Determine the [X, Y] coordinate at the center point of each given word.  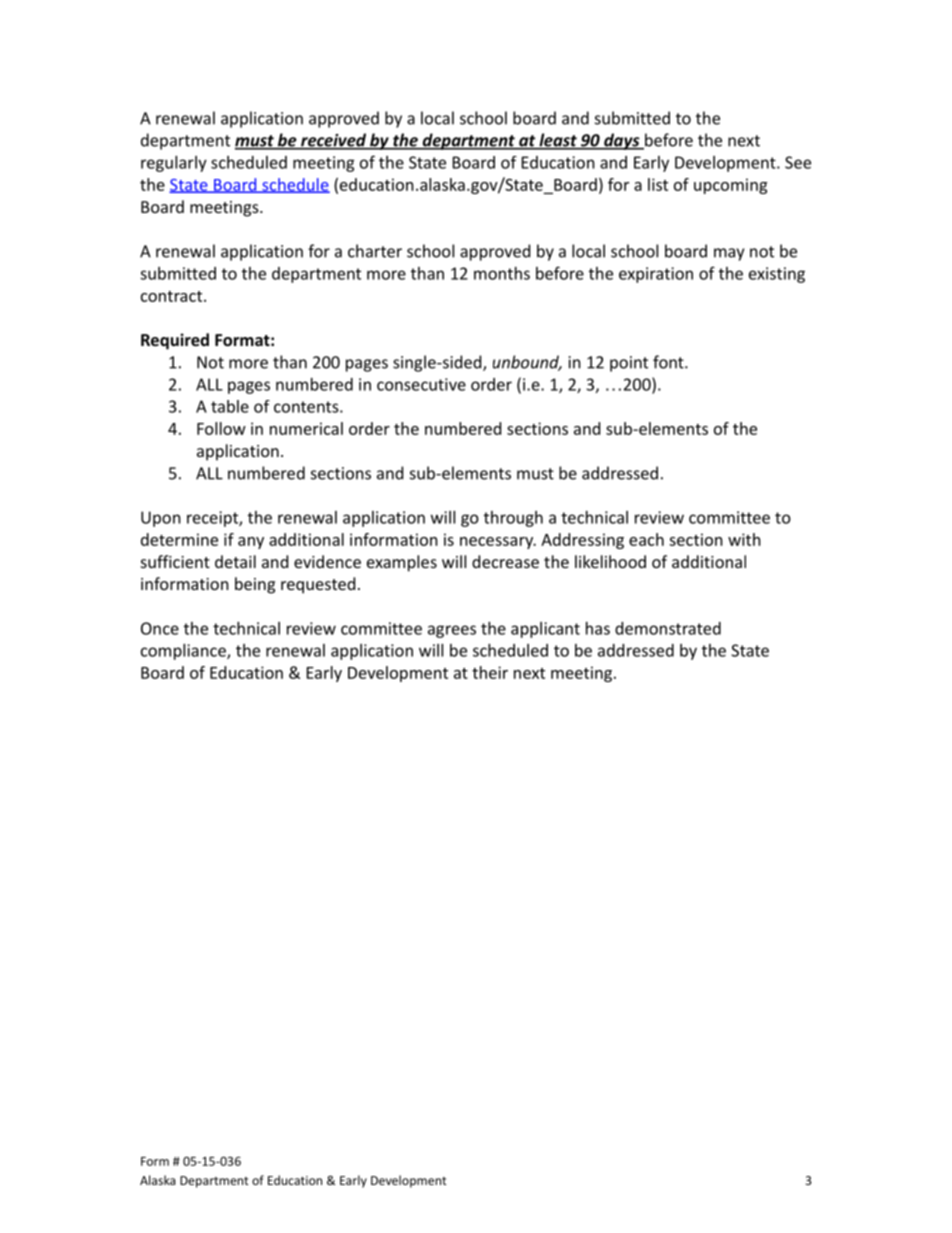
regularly [174, 164]
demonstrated [668, 628]
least [558, 141]
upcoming [730, 186]
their [490, 672]
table [230, 406]
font [669, 362]
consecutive [421, 384]
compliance [184, 652]
